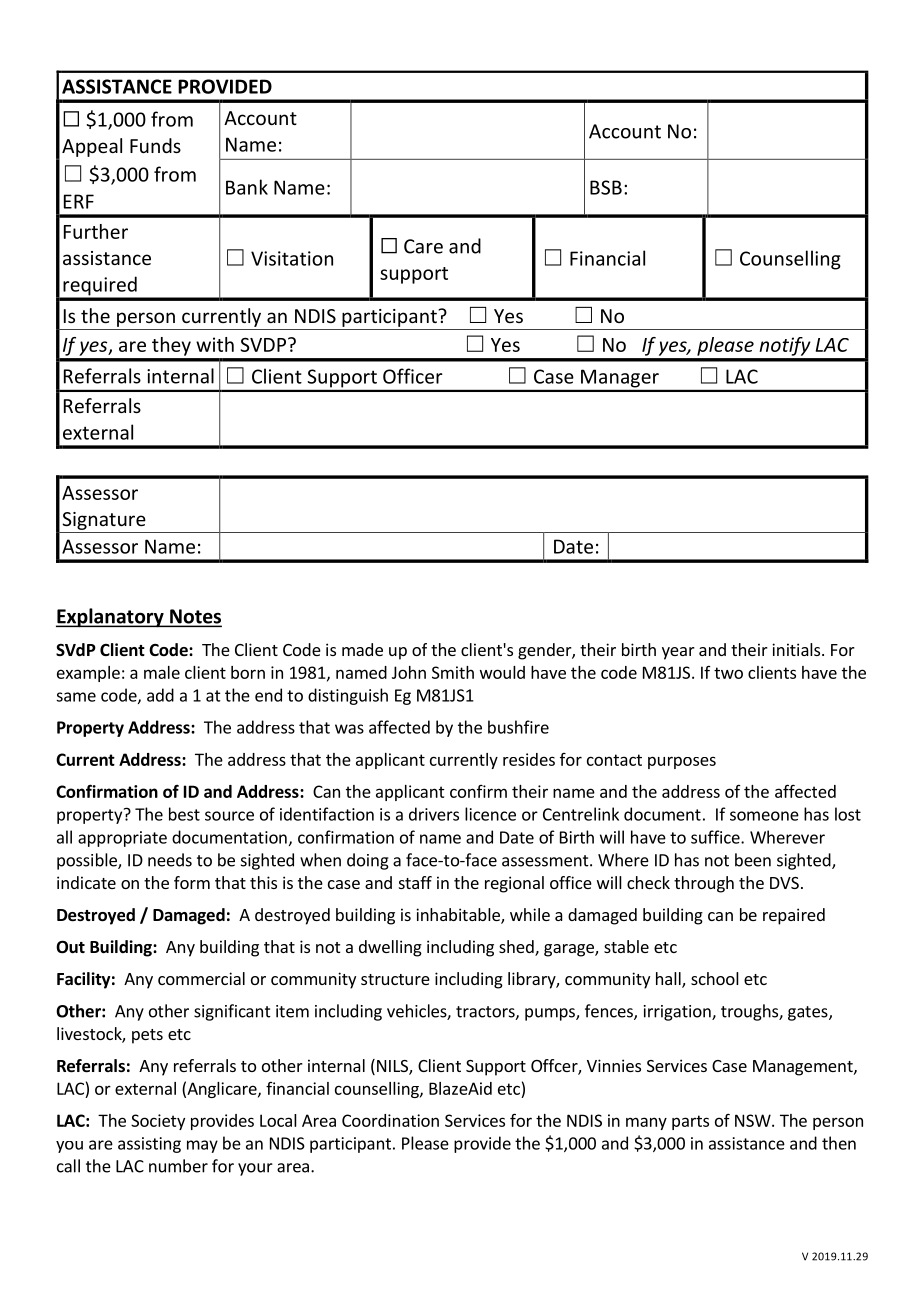 The image size is (924, 1308). I want to click on two, so click(728, 673).
